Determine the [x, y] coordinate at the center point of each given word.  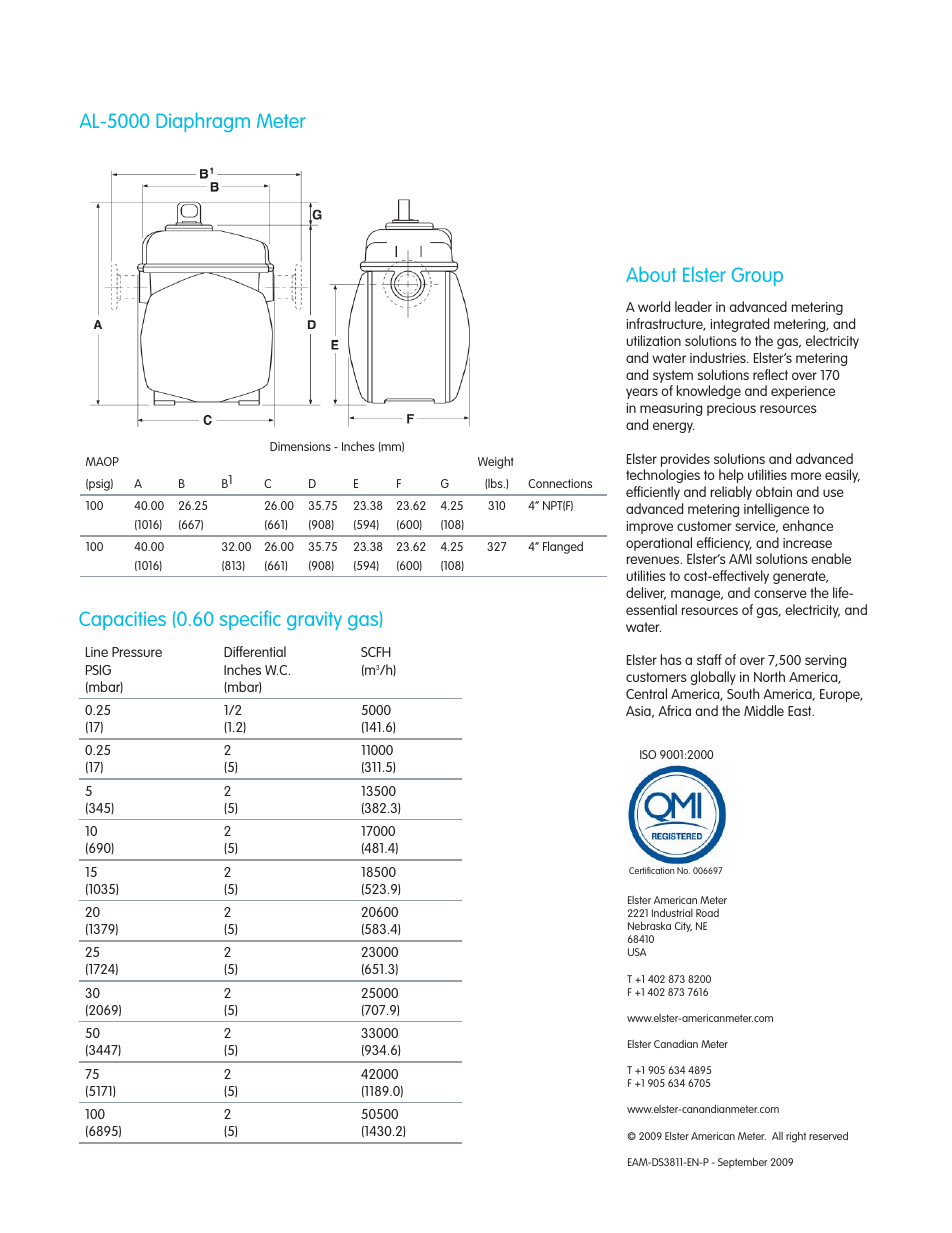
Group [757, 276]
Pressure [137, 652]
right [796, 1137]
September [743, 1162]
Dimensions [300, 446]
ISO [648, 754]
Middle [764, 710]
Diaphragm [203, 122]
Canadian [676, 1044]
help [731, 476]
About [651, 274]
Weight [496, 462]
